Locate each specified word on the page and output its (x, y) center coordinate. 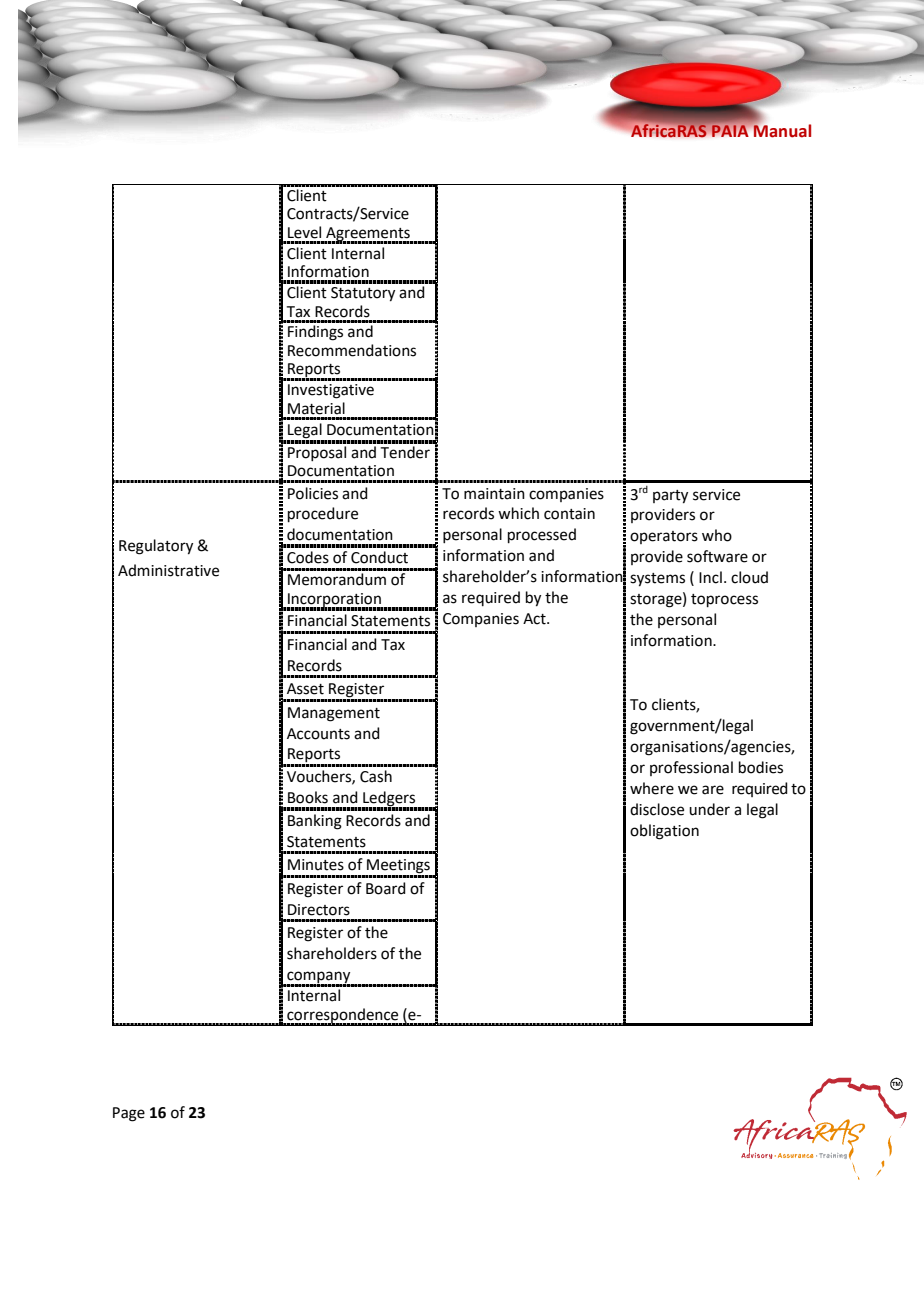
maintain (494, 494)
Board (386, 888)
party (670, 497)
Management (334, 714)
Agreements (368, 235)
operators (664, 537)
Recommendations (352, 350)
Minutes (316, 865)
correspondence (343, 1017)
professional (691, 768)
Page (129, 1114)
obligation (664, 832)
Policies (313, 493)
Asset (305, 689)
